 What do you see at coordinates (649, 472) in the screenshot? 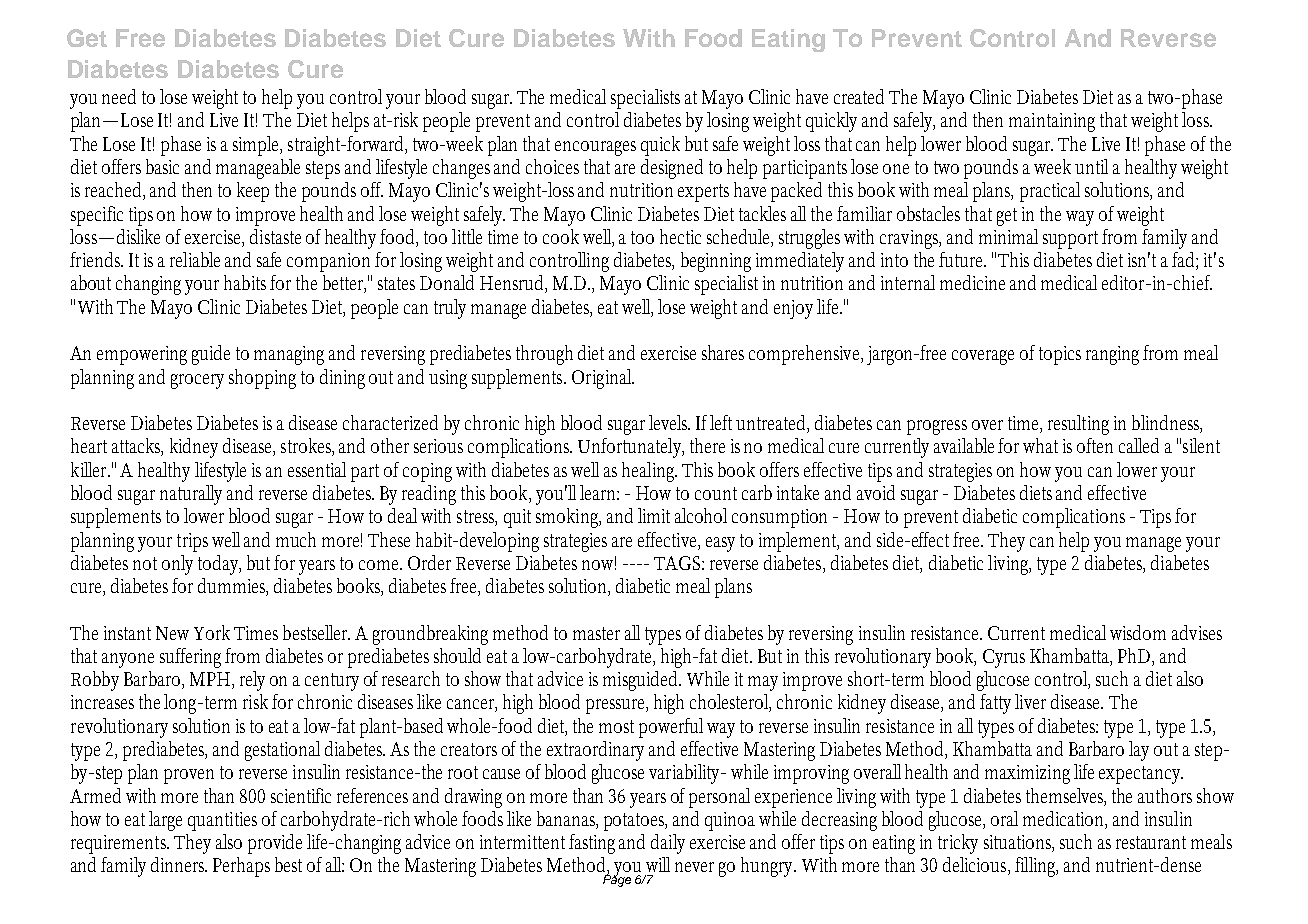
I see `healing` at bounding box center [649, 472].
